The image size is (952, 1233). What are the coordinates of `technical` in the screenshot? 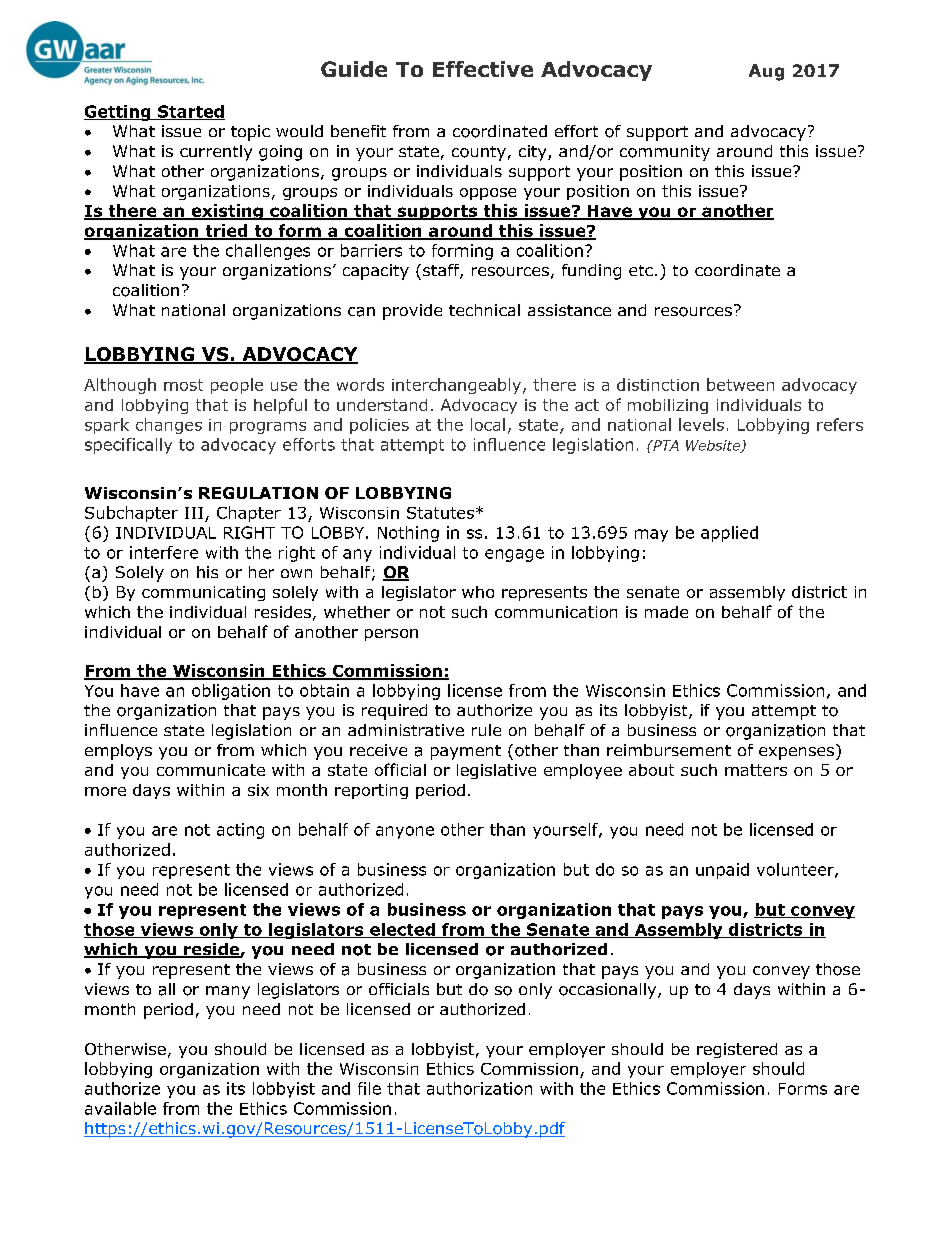 It's located at (484, 310).
